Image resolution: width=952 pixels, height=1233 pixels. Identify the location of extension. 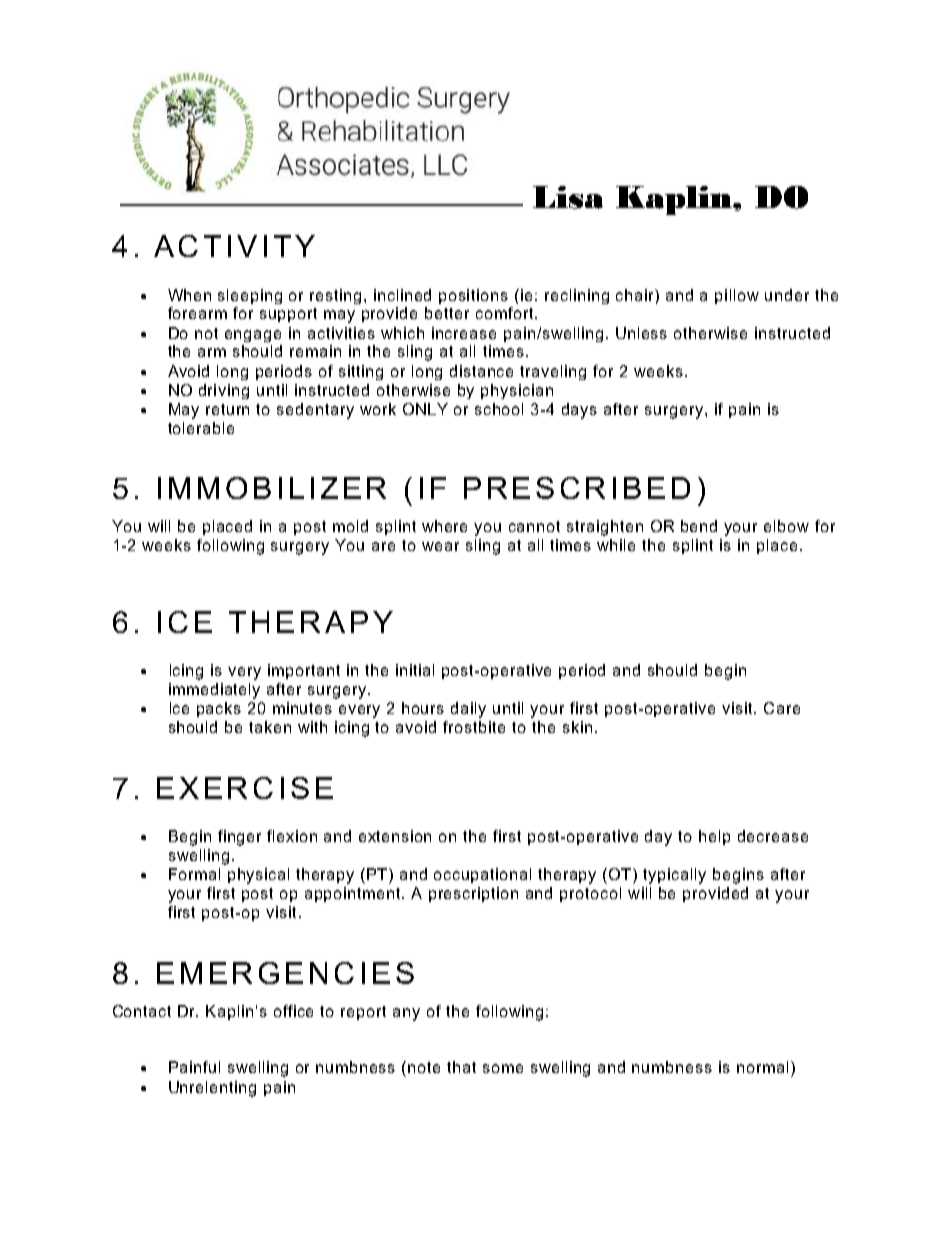
(395, 836).
